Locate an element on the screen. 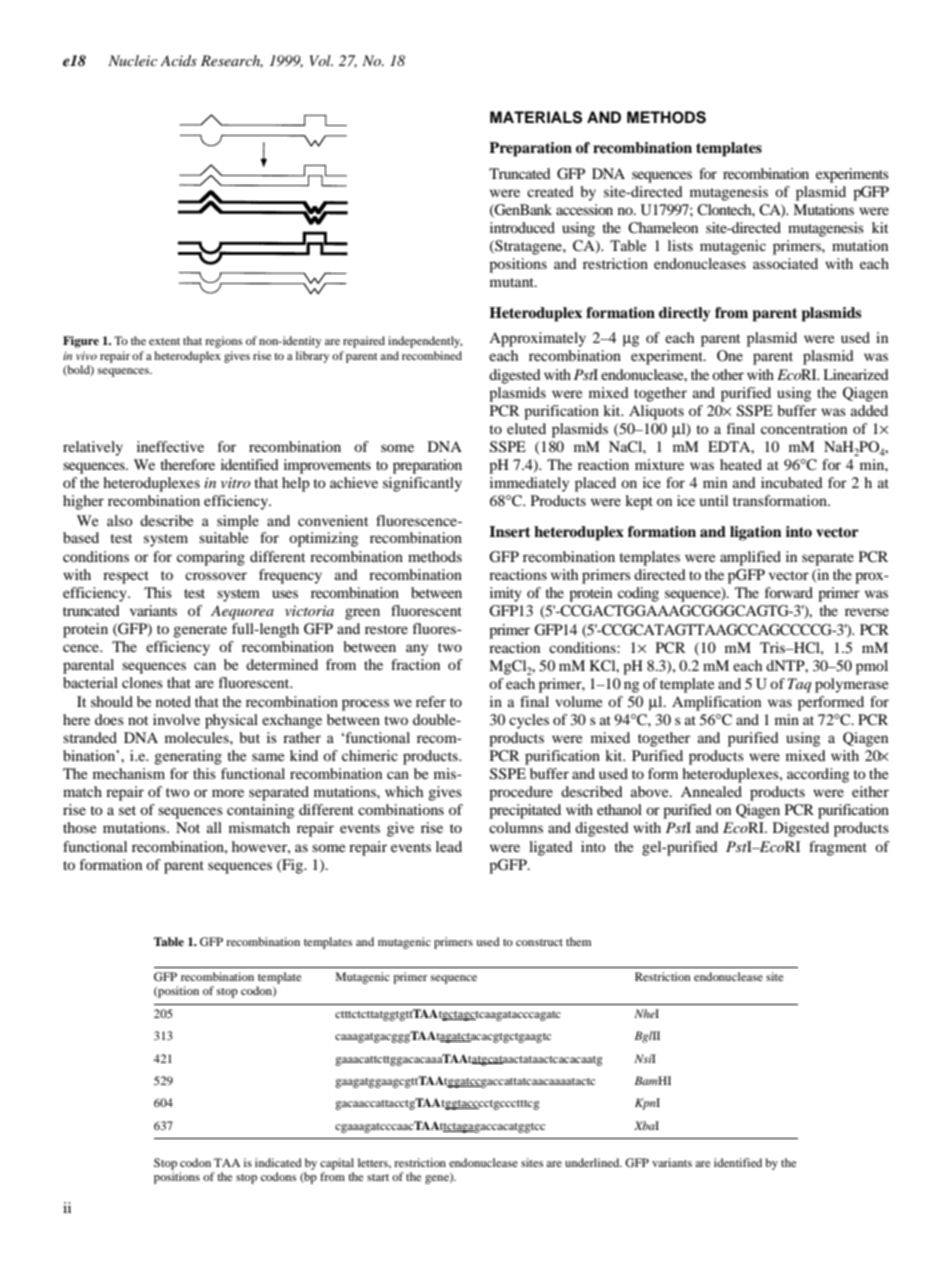  cycles is located at coordinates (529, 721).
